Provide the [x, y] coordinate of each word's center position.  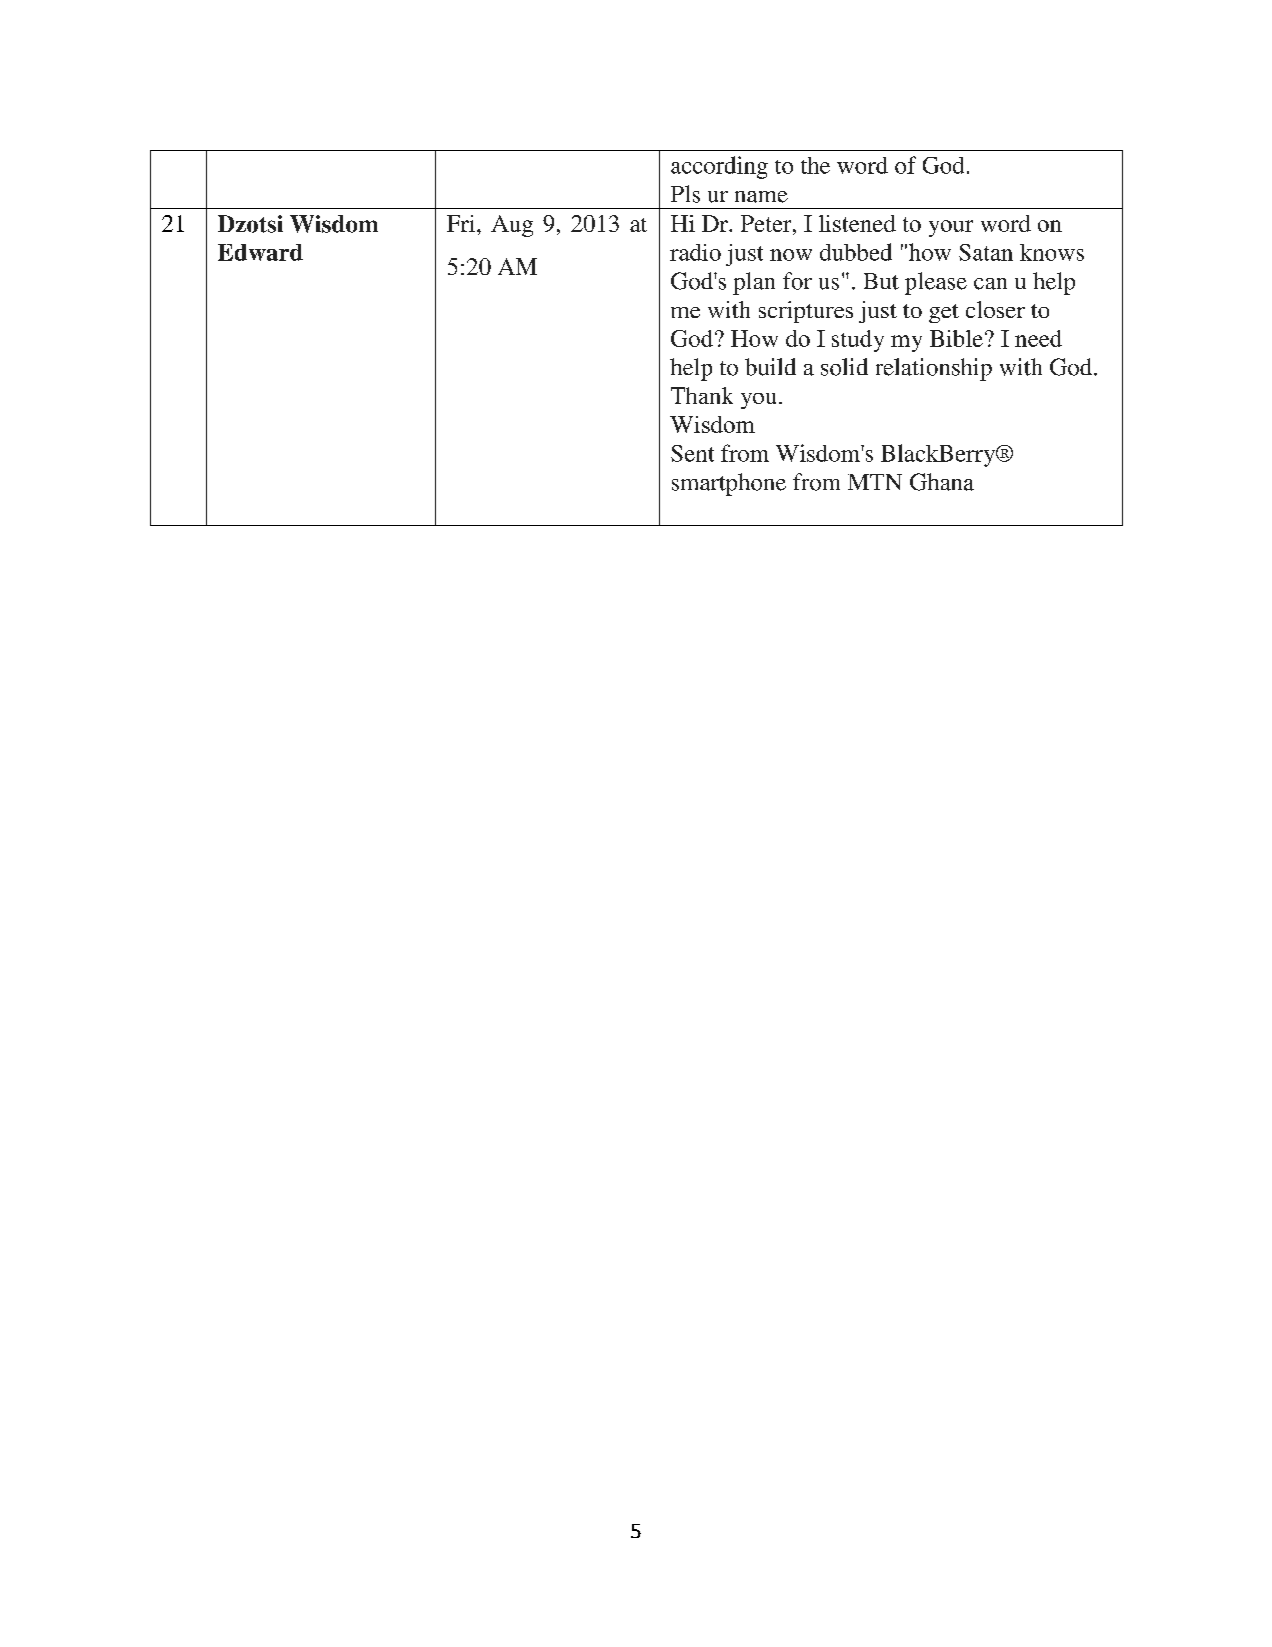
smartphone [729, 484]
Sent [692, 453]
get [944, 313]
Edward [260, 252]
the [815, 165]
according [719, 167]
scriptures [806, 312]
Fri [462, 223]
